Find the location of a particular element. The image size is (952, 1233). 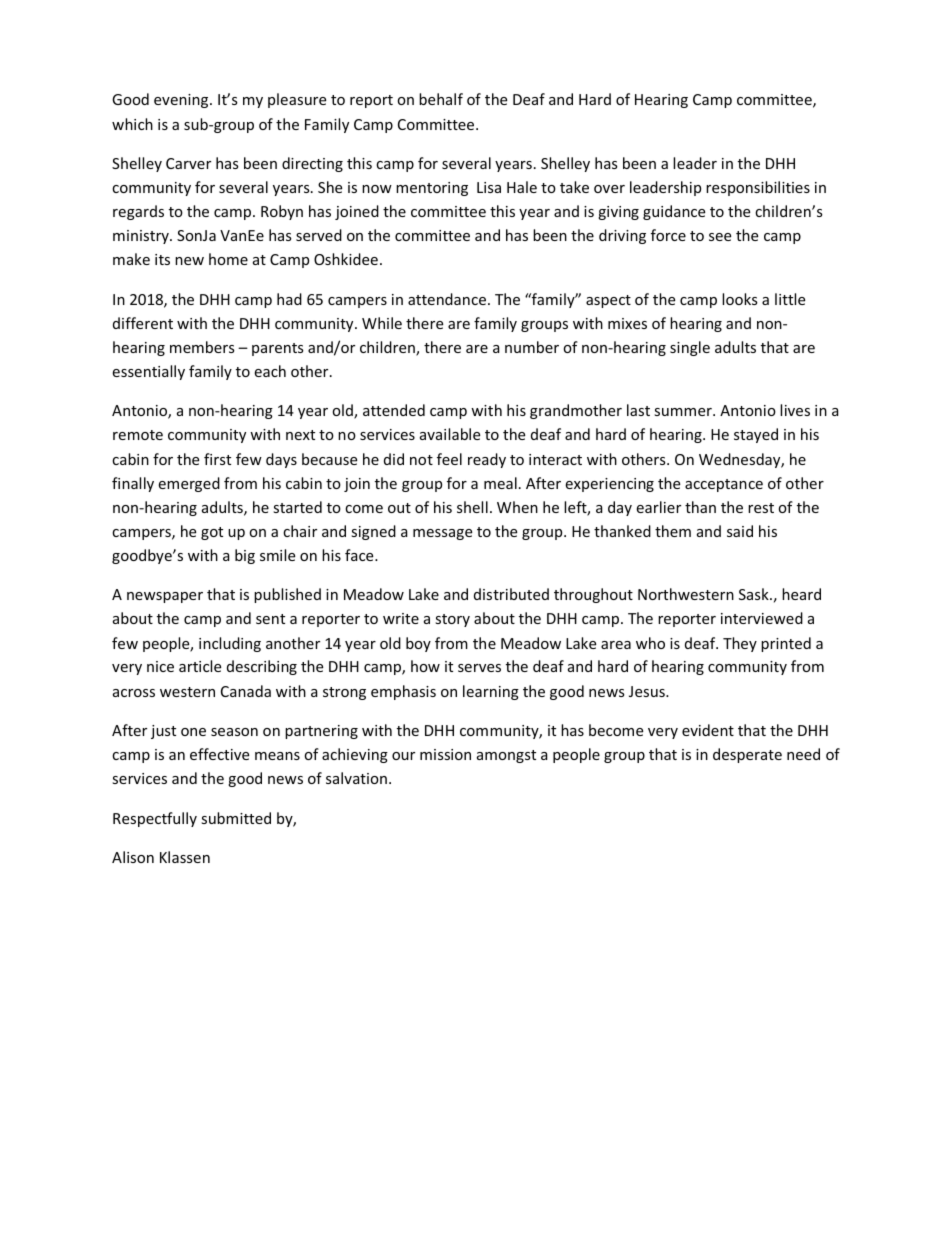

single is located at coordinates (690, 348).
